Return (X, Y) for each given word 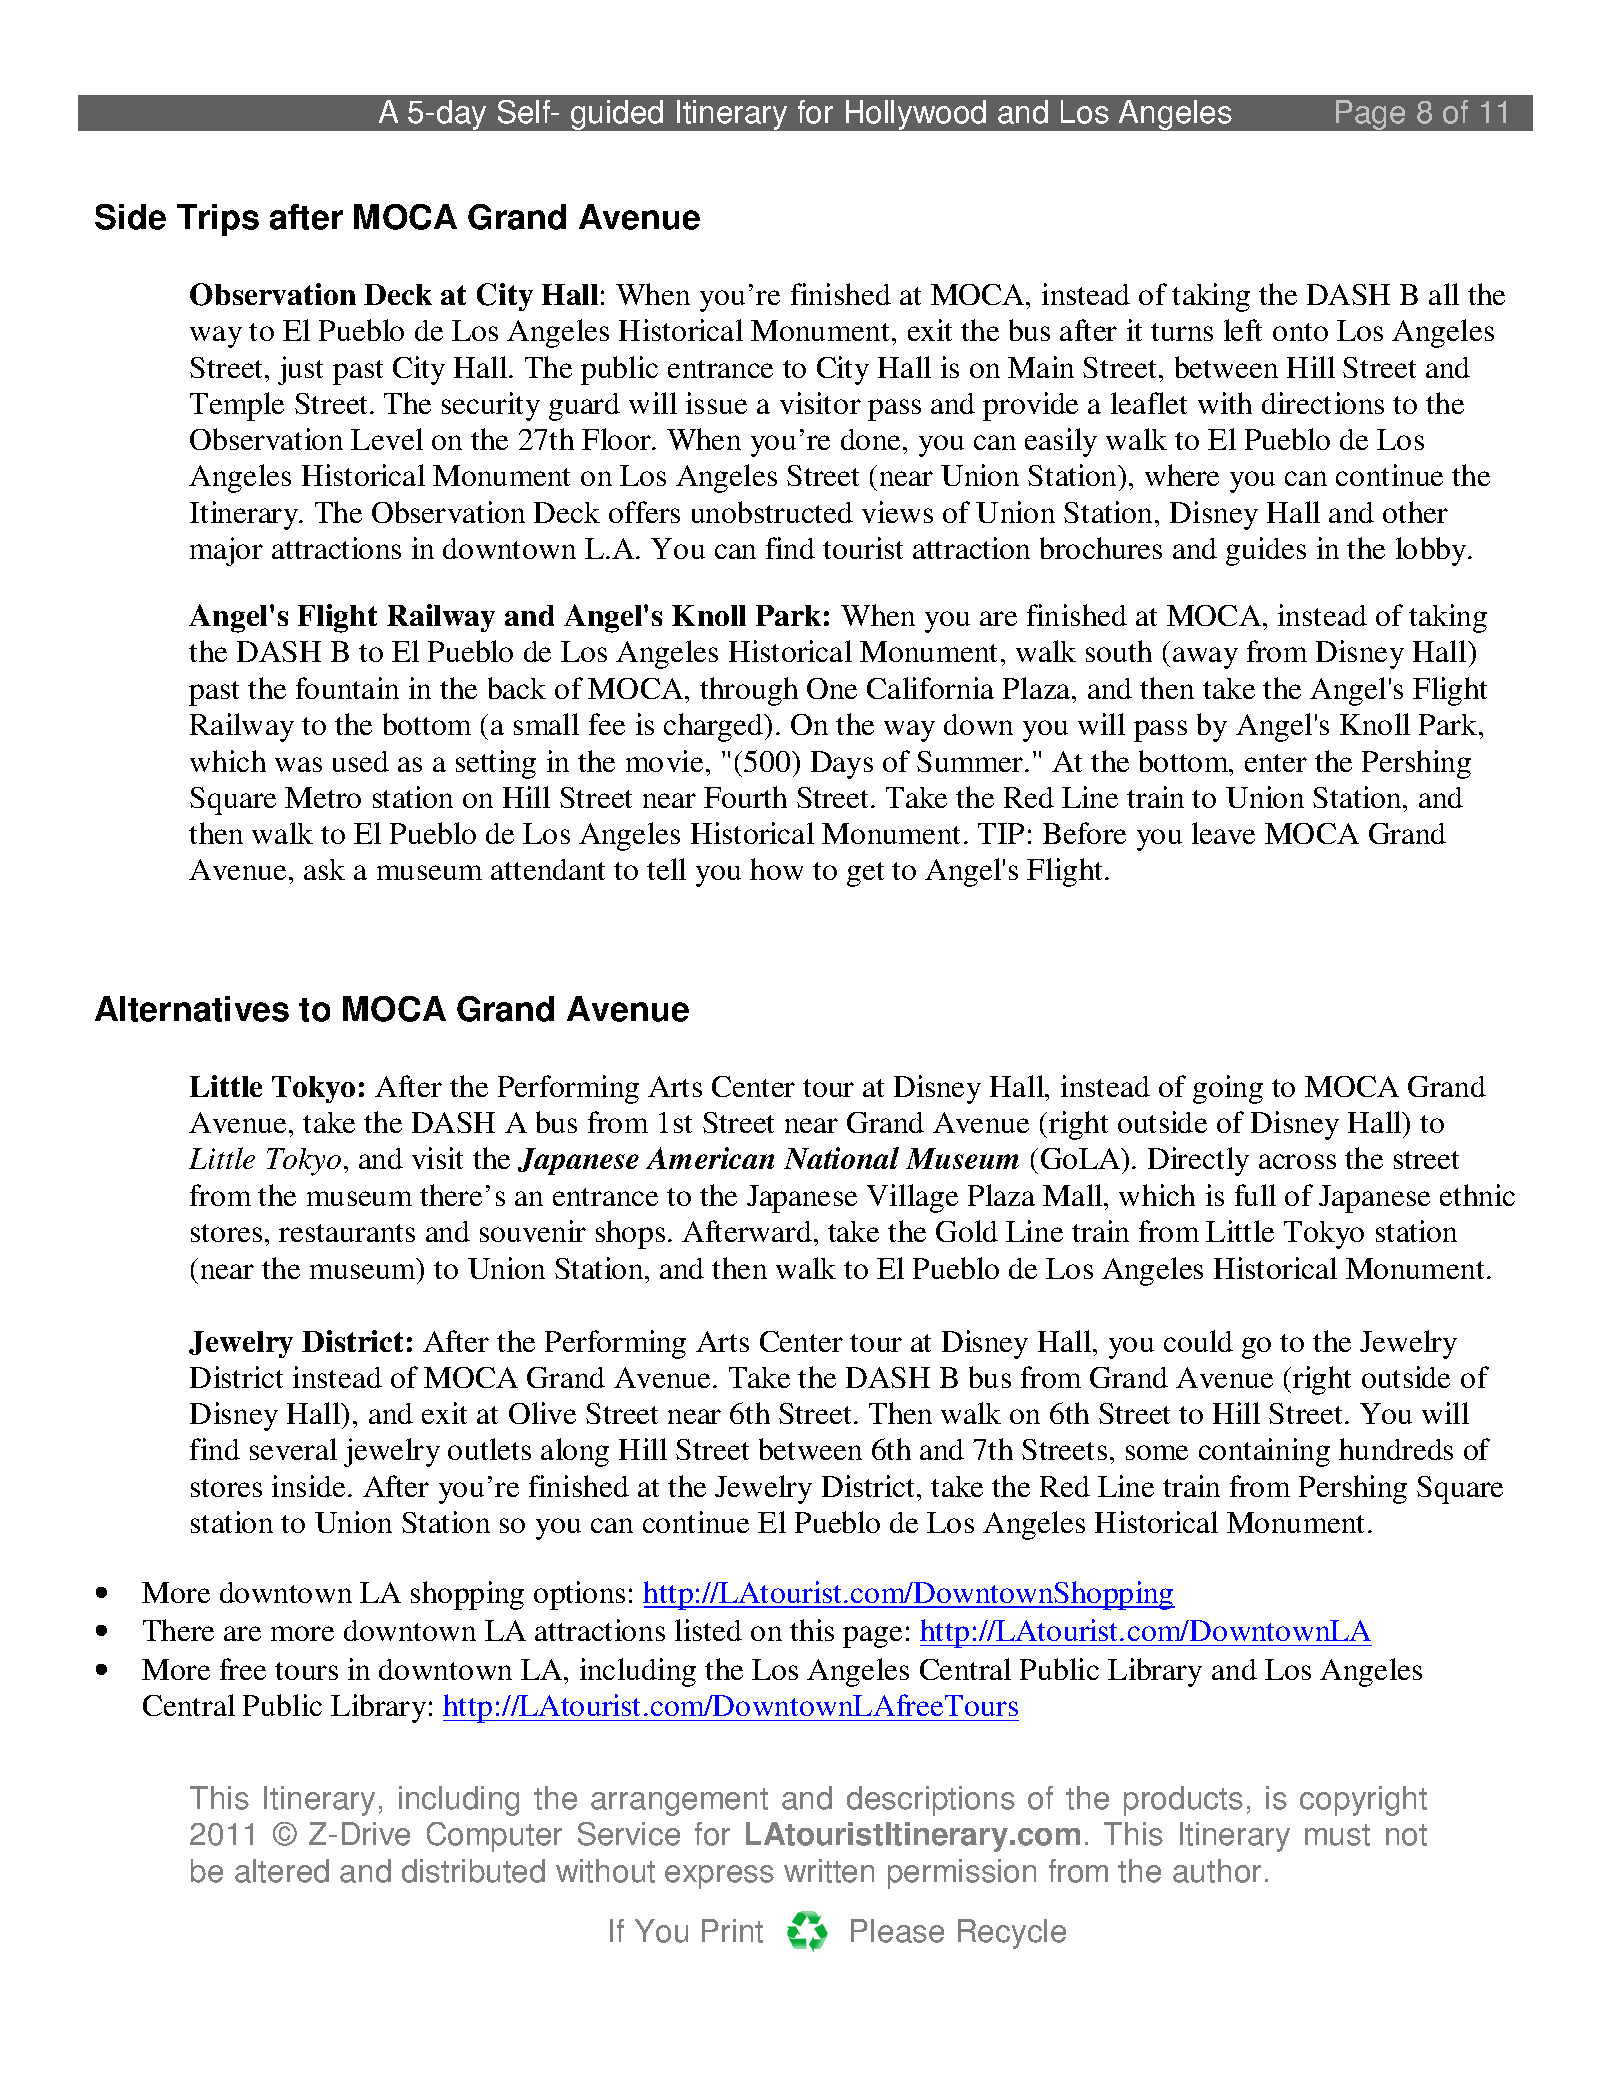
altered (282, 1871)
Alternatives (192, 1009)
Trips (218, 220)
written (829, 1871)
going (1228, 1089)
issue (716, 403)
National (841, 1158)
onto (1300, 332)
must (1337, 1835)
